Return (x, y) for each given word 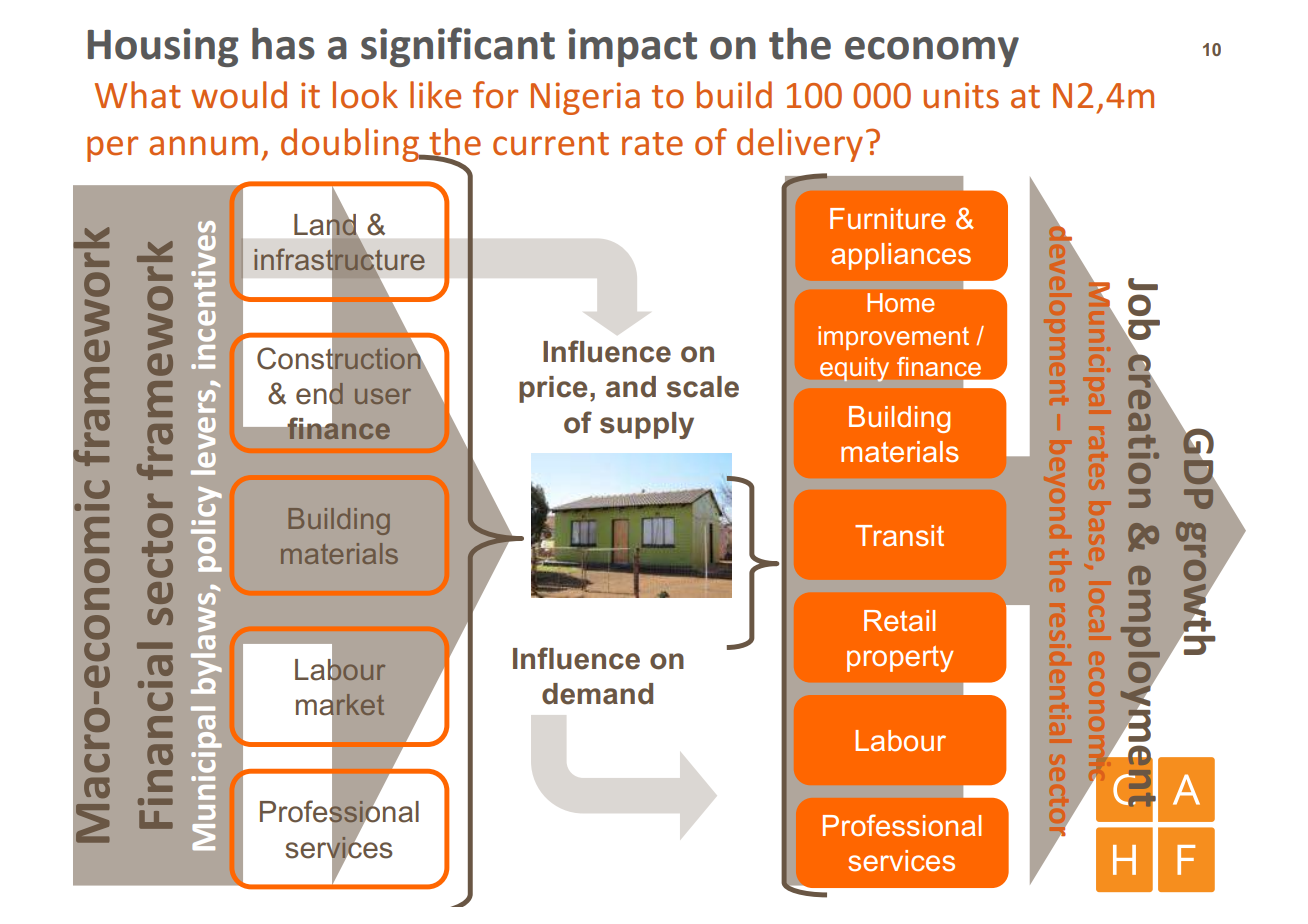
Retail (899, 621)
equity (854, 369)
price (553, 389)
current (551, 144)
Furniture (887, 219)
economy (932, 52)
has (283, 43)
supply (647, 425)
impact (632, 47)
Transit (899, 536)
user (383, 396)
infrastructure (339, 259)
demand (597, 694)
